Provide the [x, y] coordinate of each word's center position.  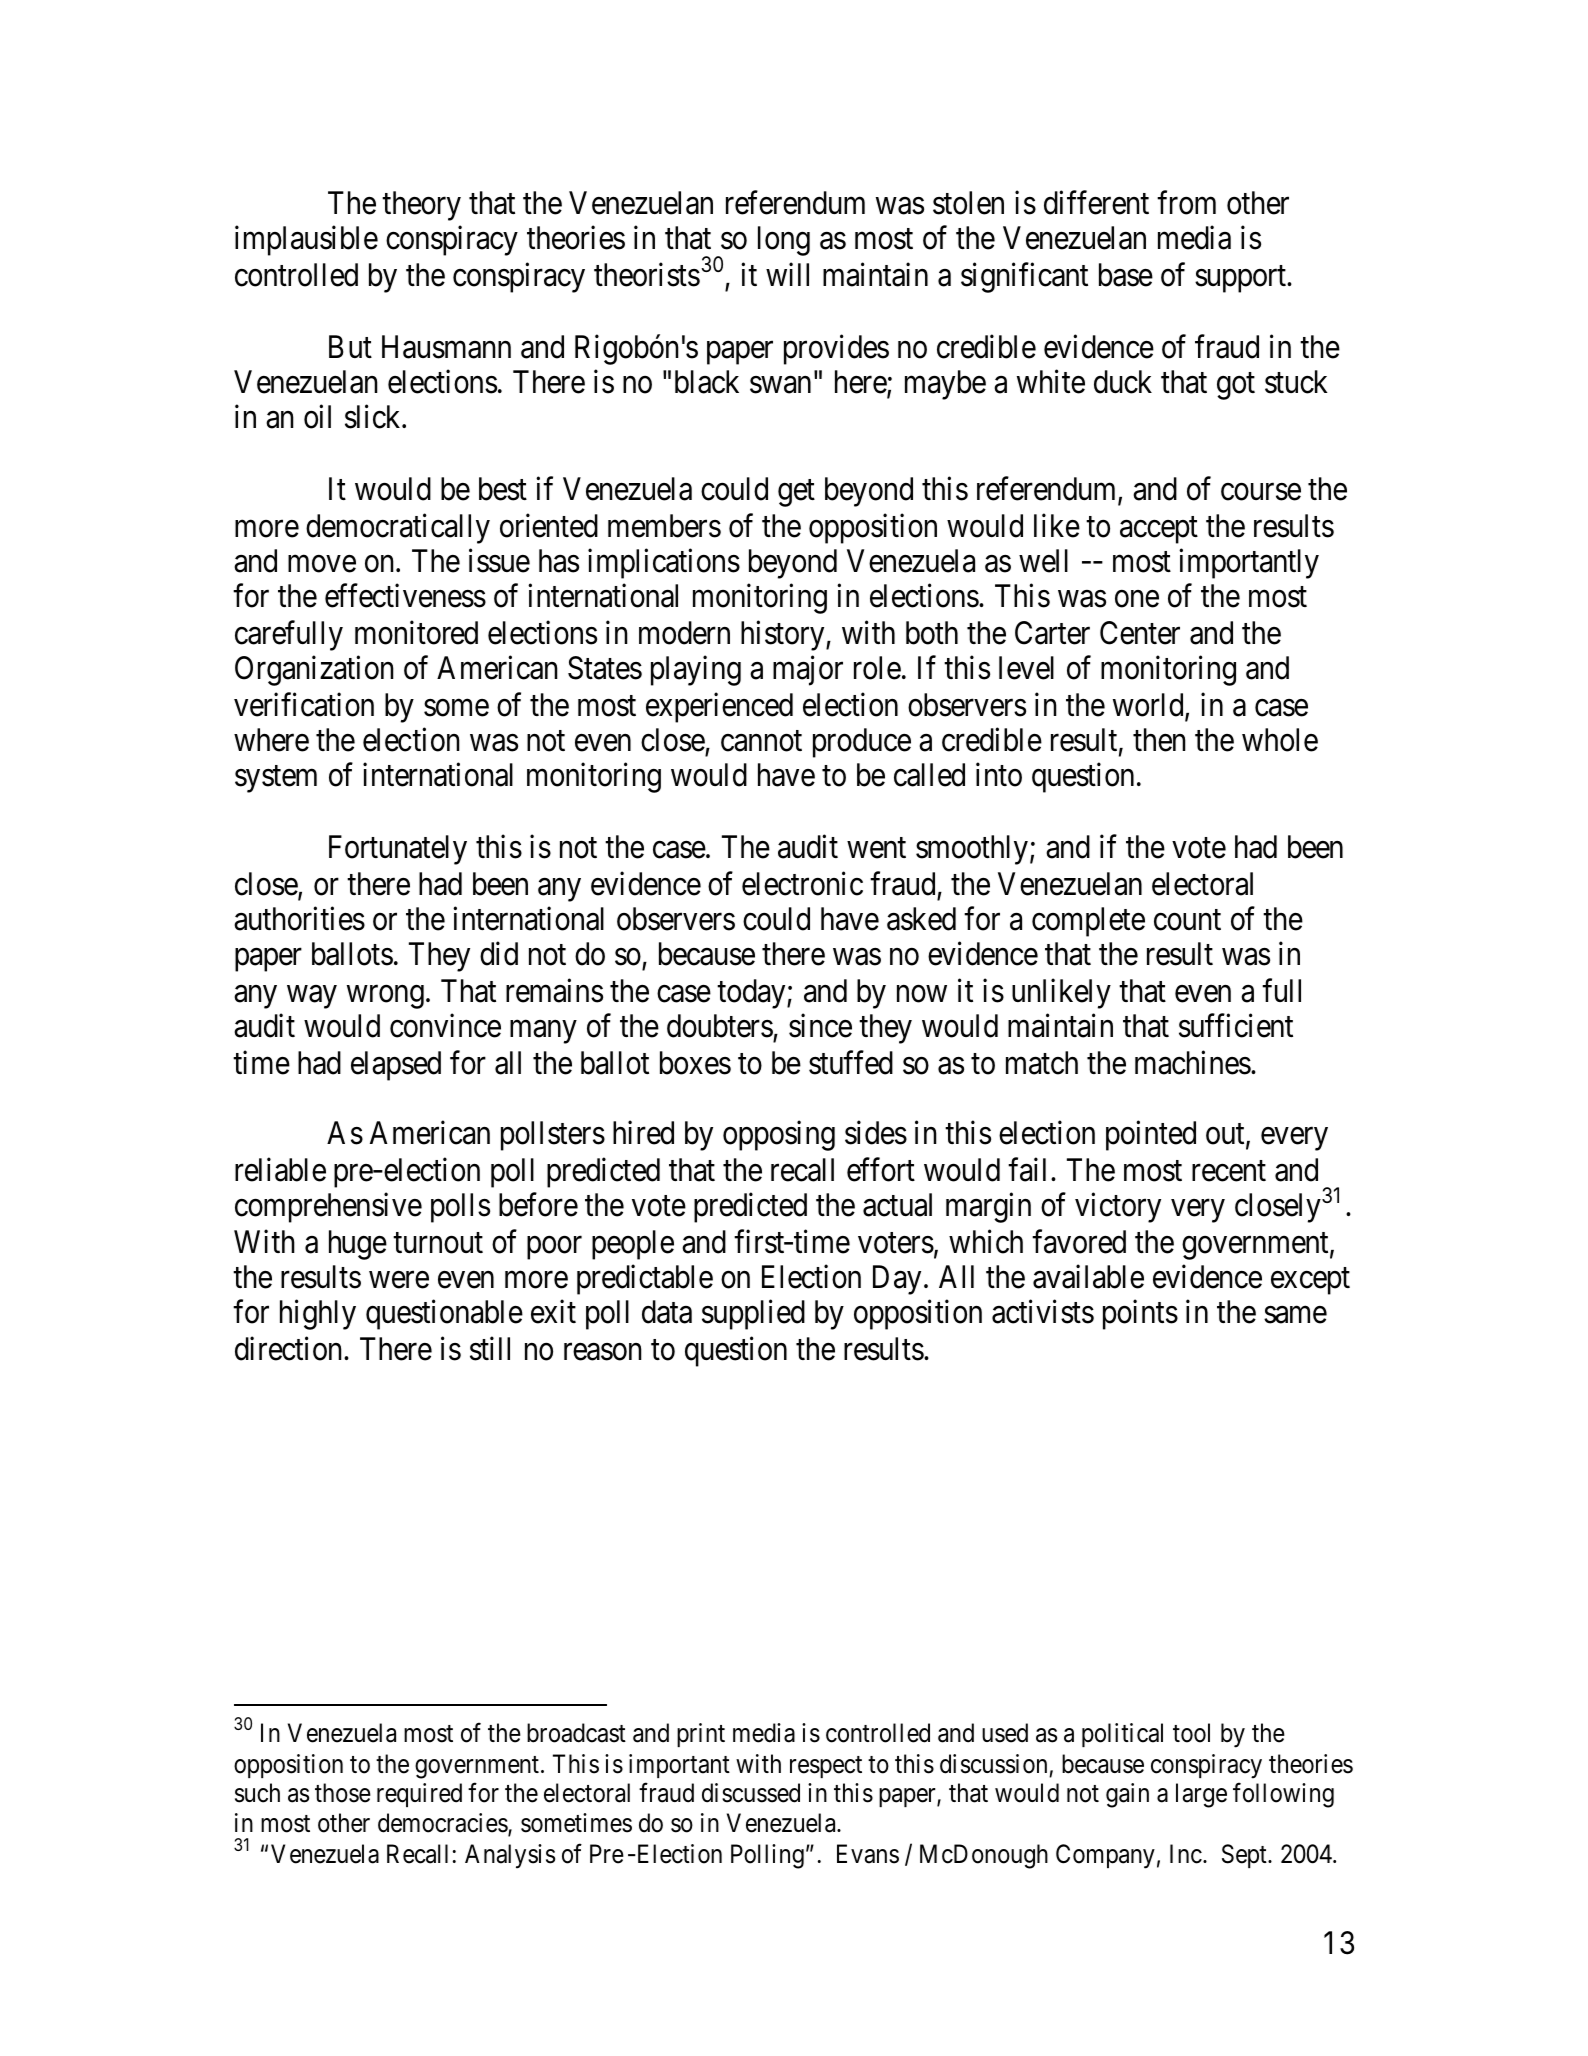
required [419, 1795]
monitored [416, 633]
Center [1140, 633]
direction [290, 1349]
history [784, 636]
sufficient [1236, 1026]
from [1186, 202]
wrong [385, 997]
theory [421, 206]
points [1140, 1315]
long [784, 241]
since [820, 1026]
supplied [753, 1315]
